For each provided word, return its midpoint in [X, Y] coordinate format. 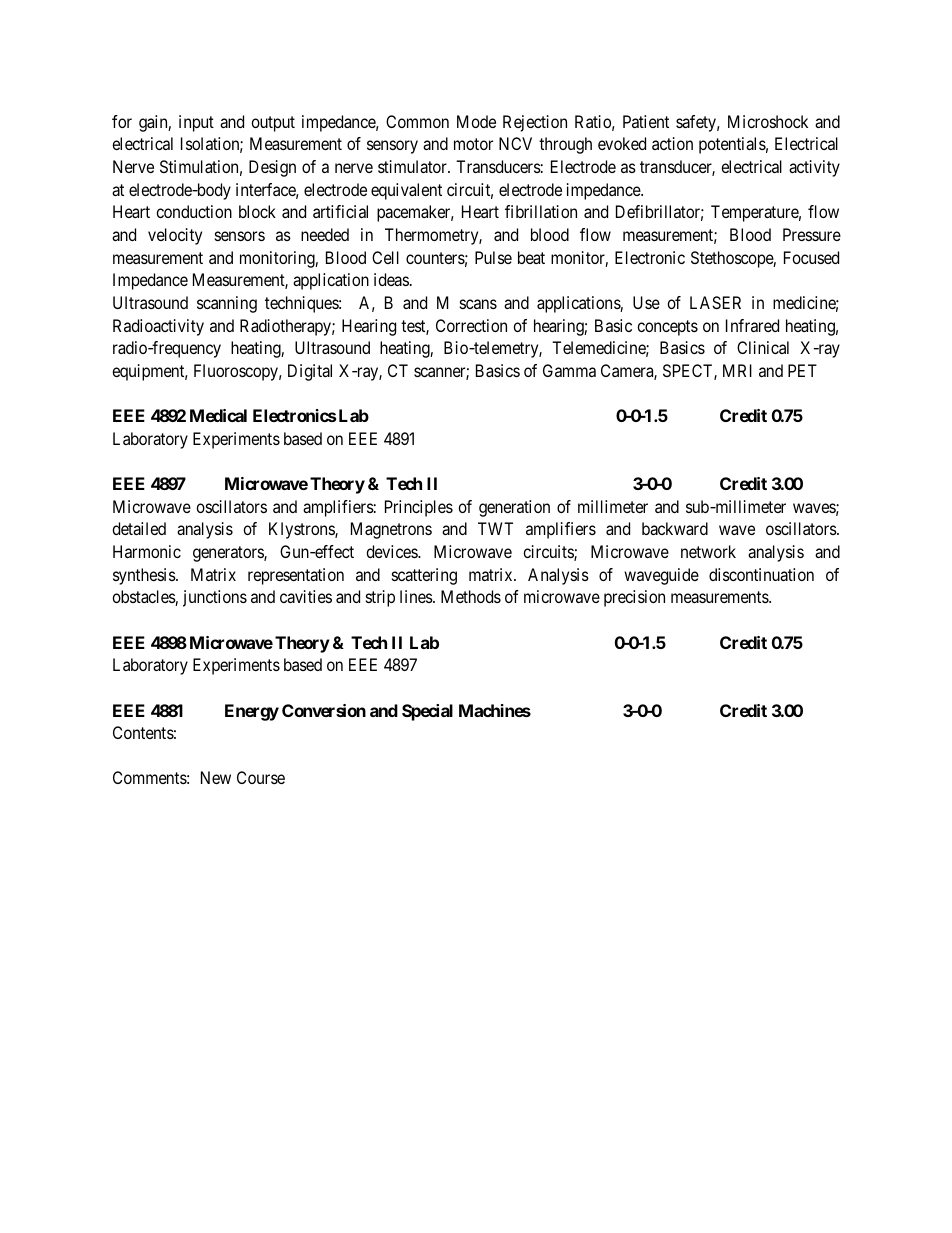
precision [634, 598]
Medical [218, 415]
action [672, 143]
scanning [227, 304]
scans [478, 304]
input [196, 123]
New [216, 777]
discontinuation [761, 574]
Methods [471, 596]
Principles [419, 508]
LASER [715, 302]
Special [427, 712]
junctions [215, 598]
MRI [737, 370]
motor [473, 144]
